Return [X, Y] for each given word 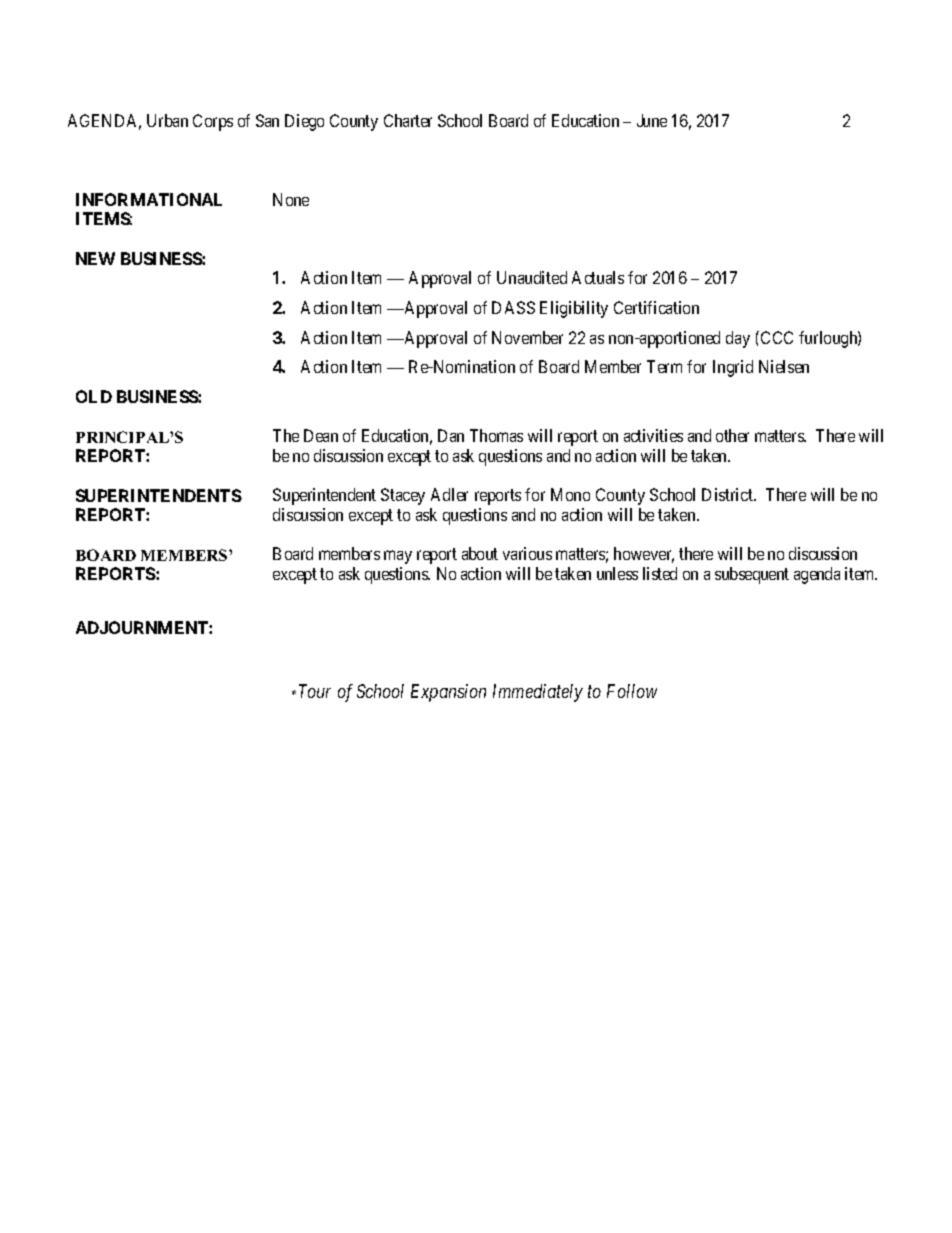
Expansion [448, 693]
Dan [451, 435]
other [732, 435]
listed [660, 573]
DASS [513, 307]
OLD [94, 396]
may [398, 557]
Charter [408, 120]
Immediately [538, 693]
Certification [656, 307]
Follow [632, 691]
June [652, 120]
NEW [95, 258]
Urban [167, 120]
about [480, 553]
